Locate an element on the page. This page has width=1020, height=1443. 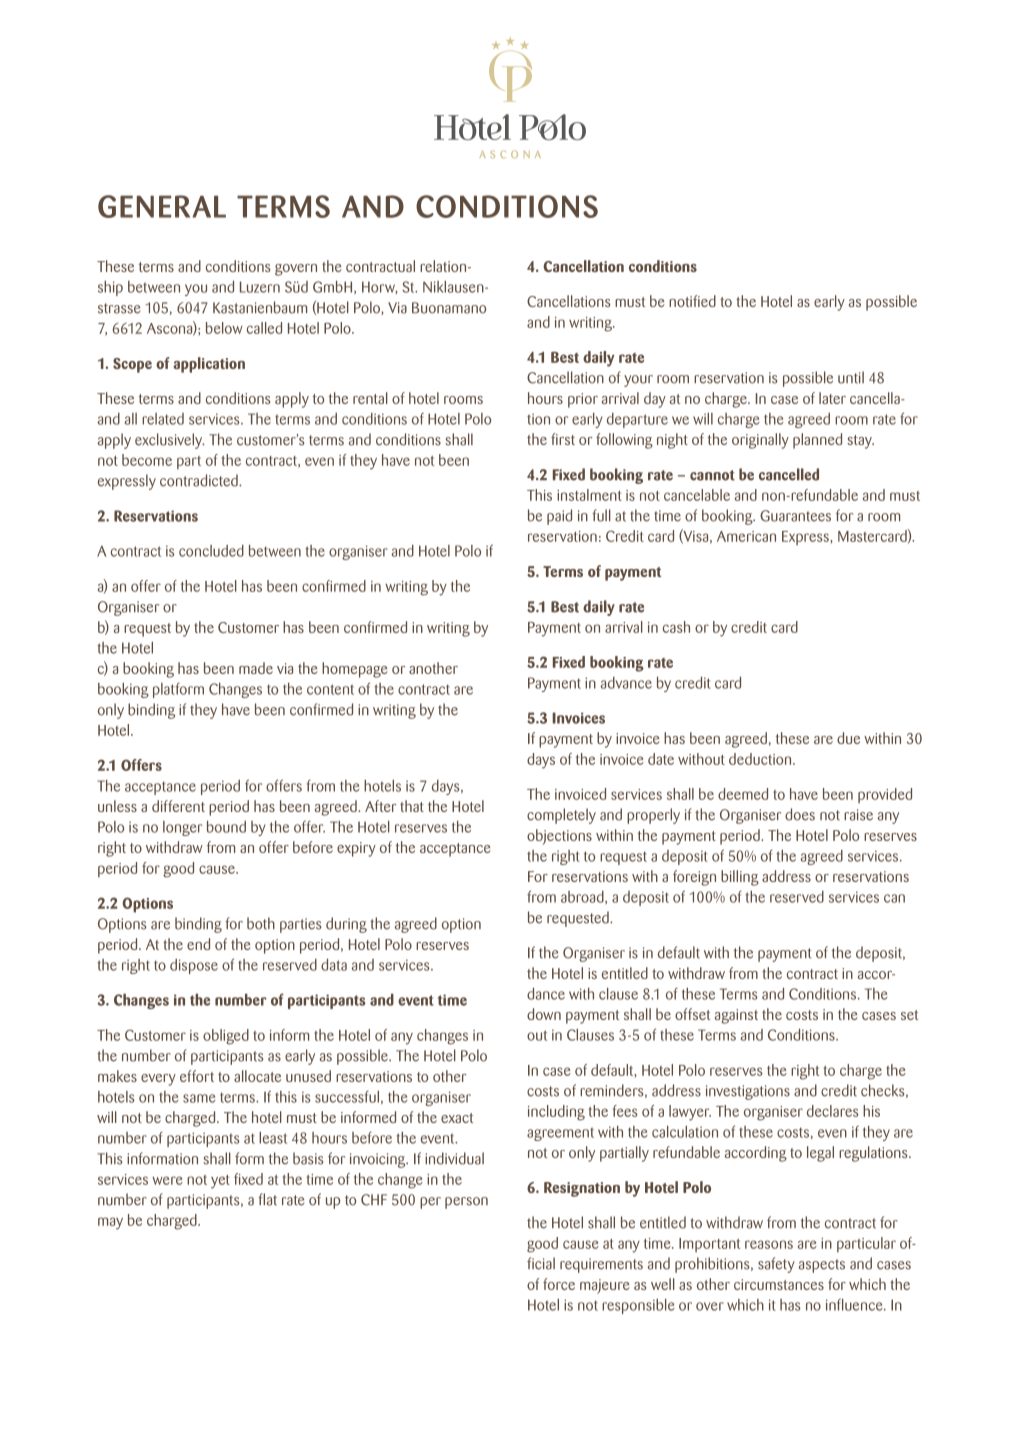
until is located at coordinates (851, 377).
